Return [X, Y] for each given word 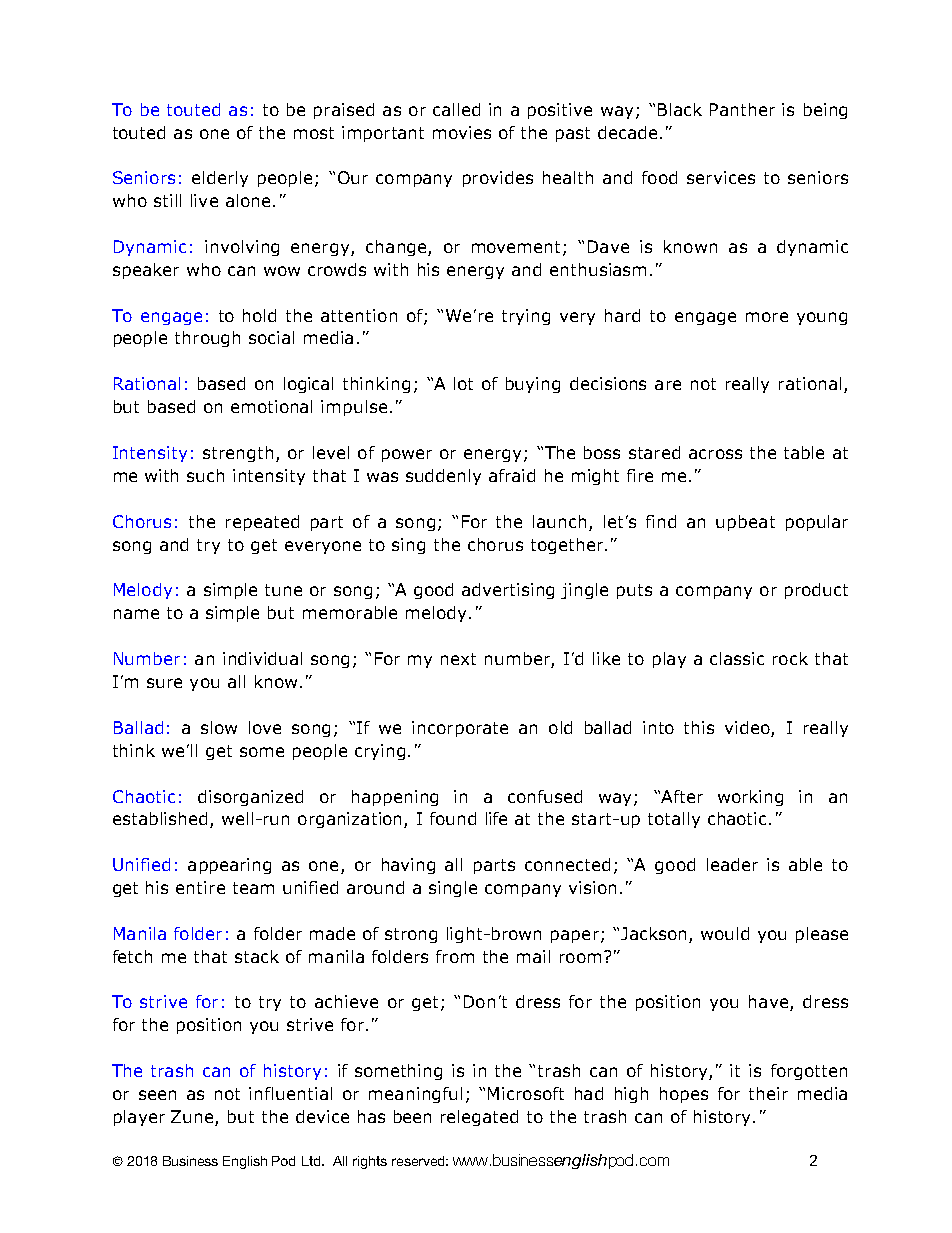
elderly [220, 179]
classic [737, 658]
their [768, 1093]
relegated [479, 1118]
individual [262, 658]
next [458, 659]
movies [462, 132]
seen [157, 1095]
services [721, 177]
